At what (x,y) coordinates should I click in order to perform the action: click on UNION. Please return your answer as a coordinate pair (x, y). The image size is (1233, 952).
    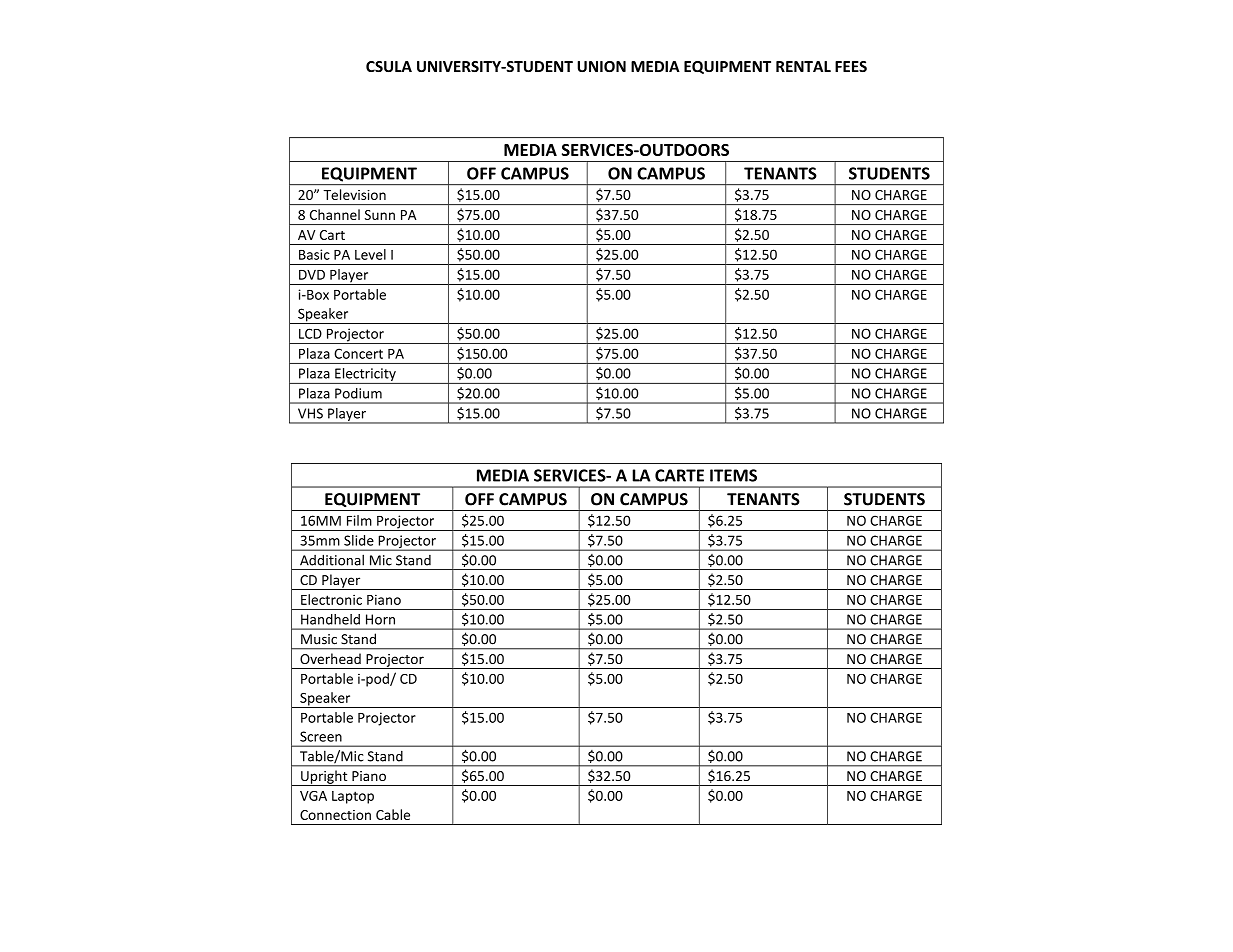
    Looking at the image, I should click on (601, 66).
